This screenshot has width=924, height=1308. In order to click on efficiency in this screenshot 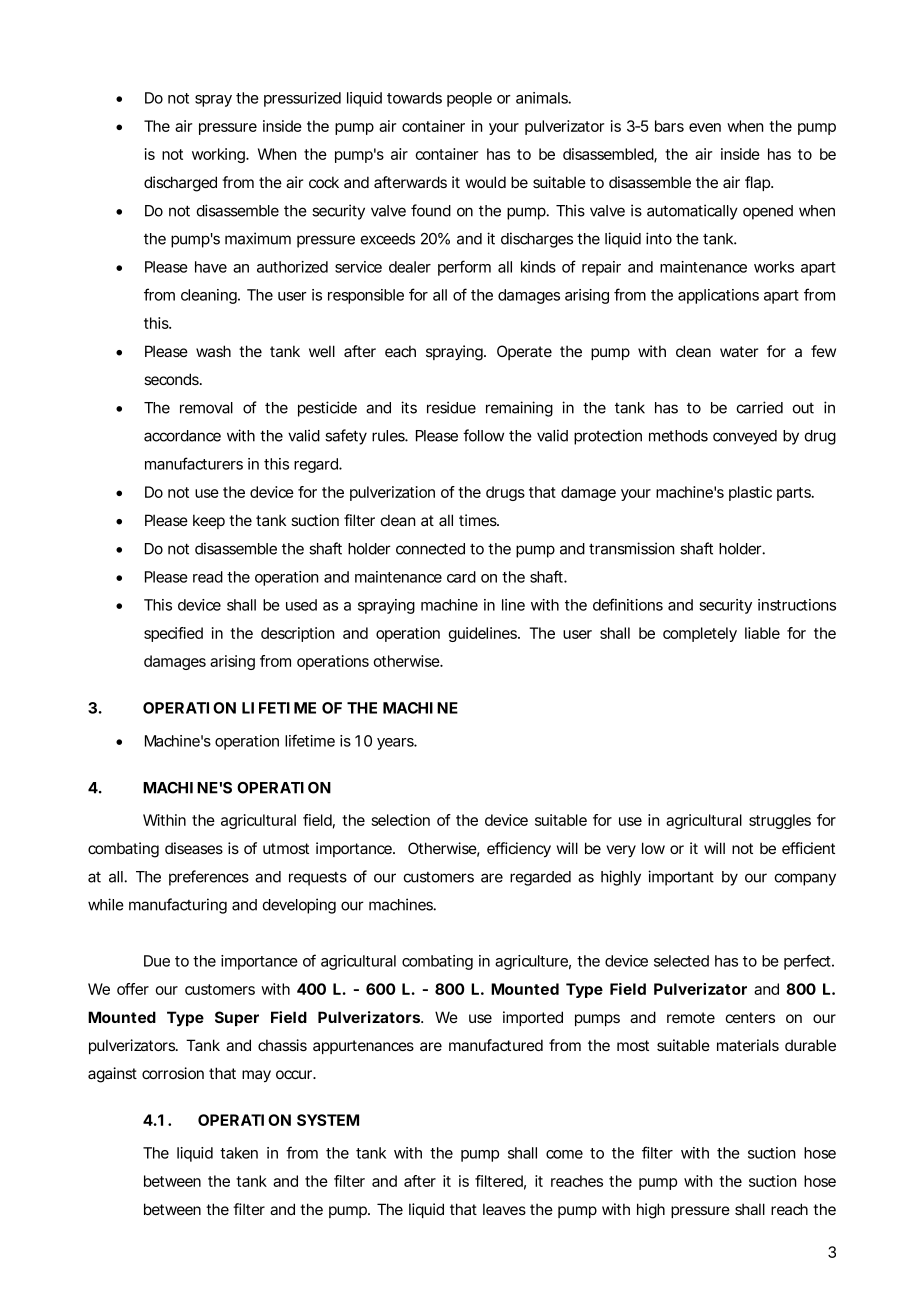, I will do `click(519, 849)`.
